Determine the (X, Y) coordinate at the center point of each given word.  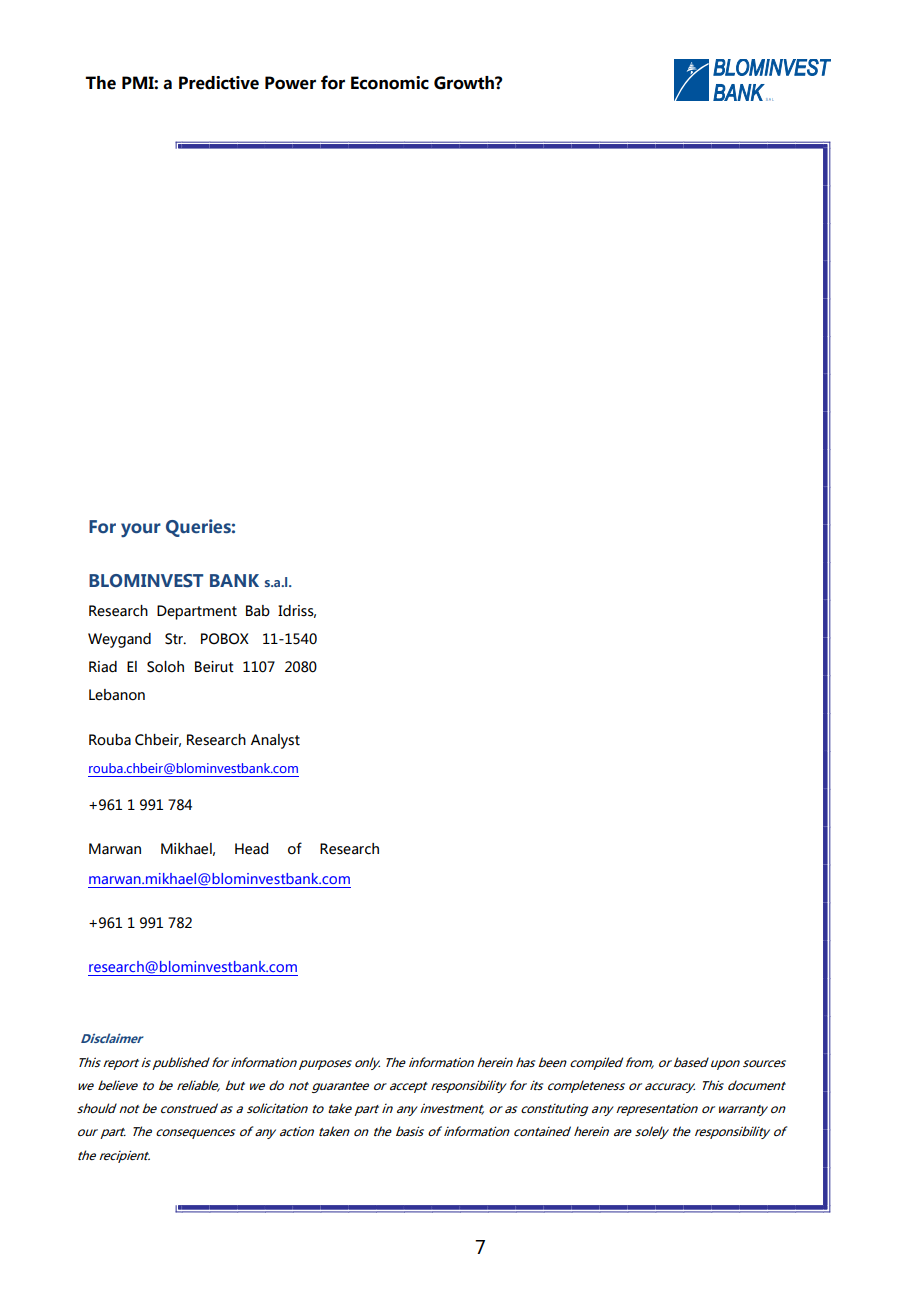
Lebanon (117, 695)
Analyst (275, 741)
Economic (390, 83)
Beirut (214, 667)
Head (251, 849)
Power (290, 83)
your (141, 530)
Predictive (219, 83)
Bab (258, 611)
